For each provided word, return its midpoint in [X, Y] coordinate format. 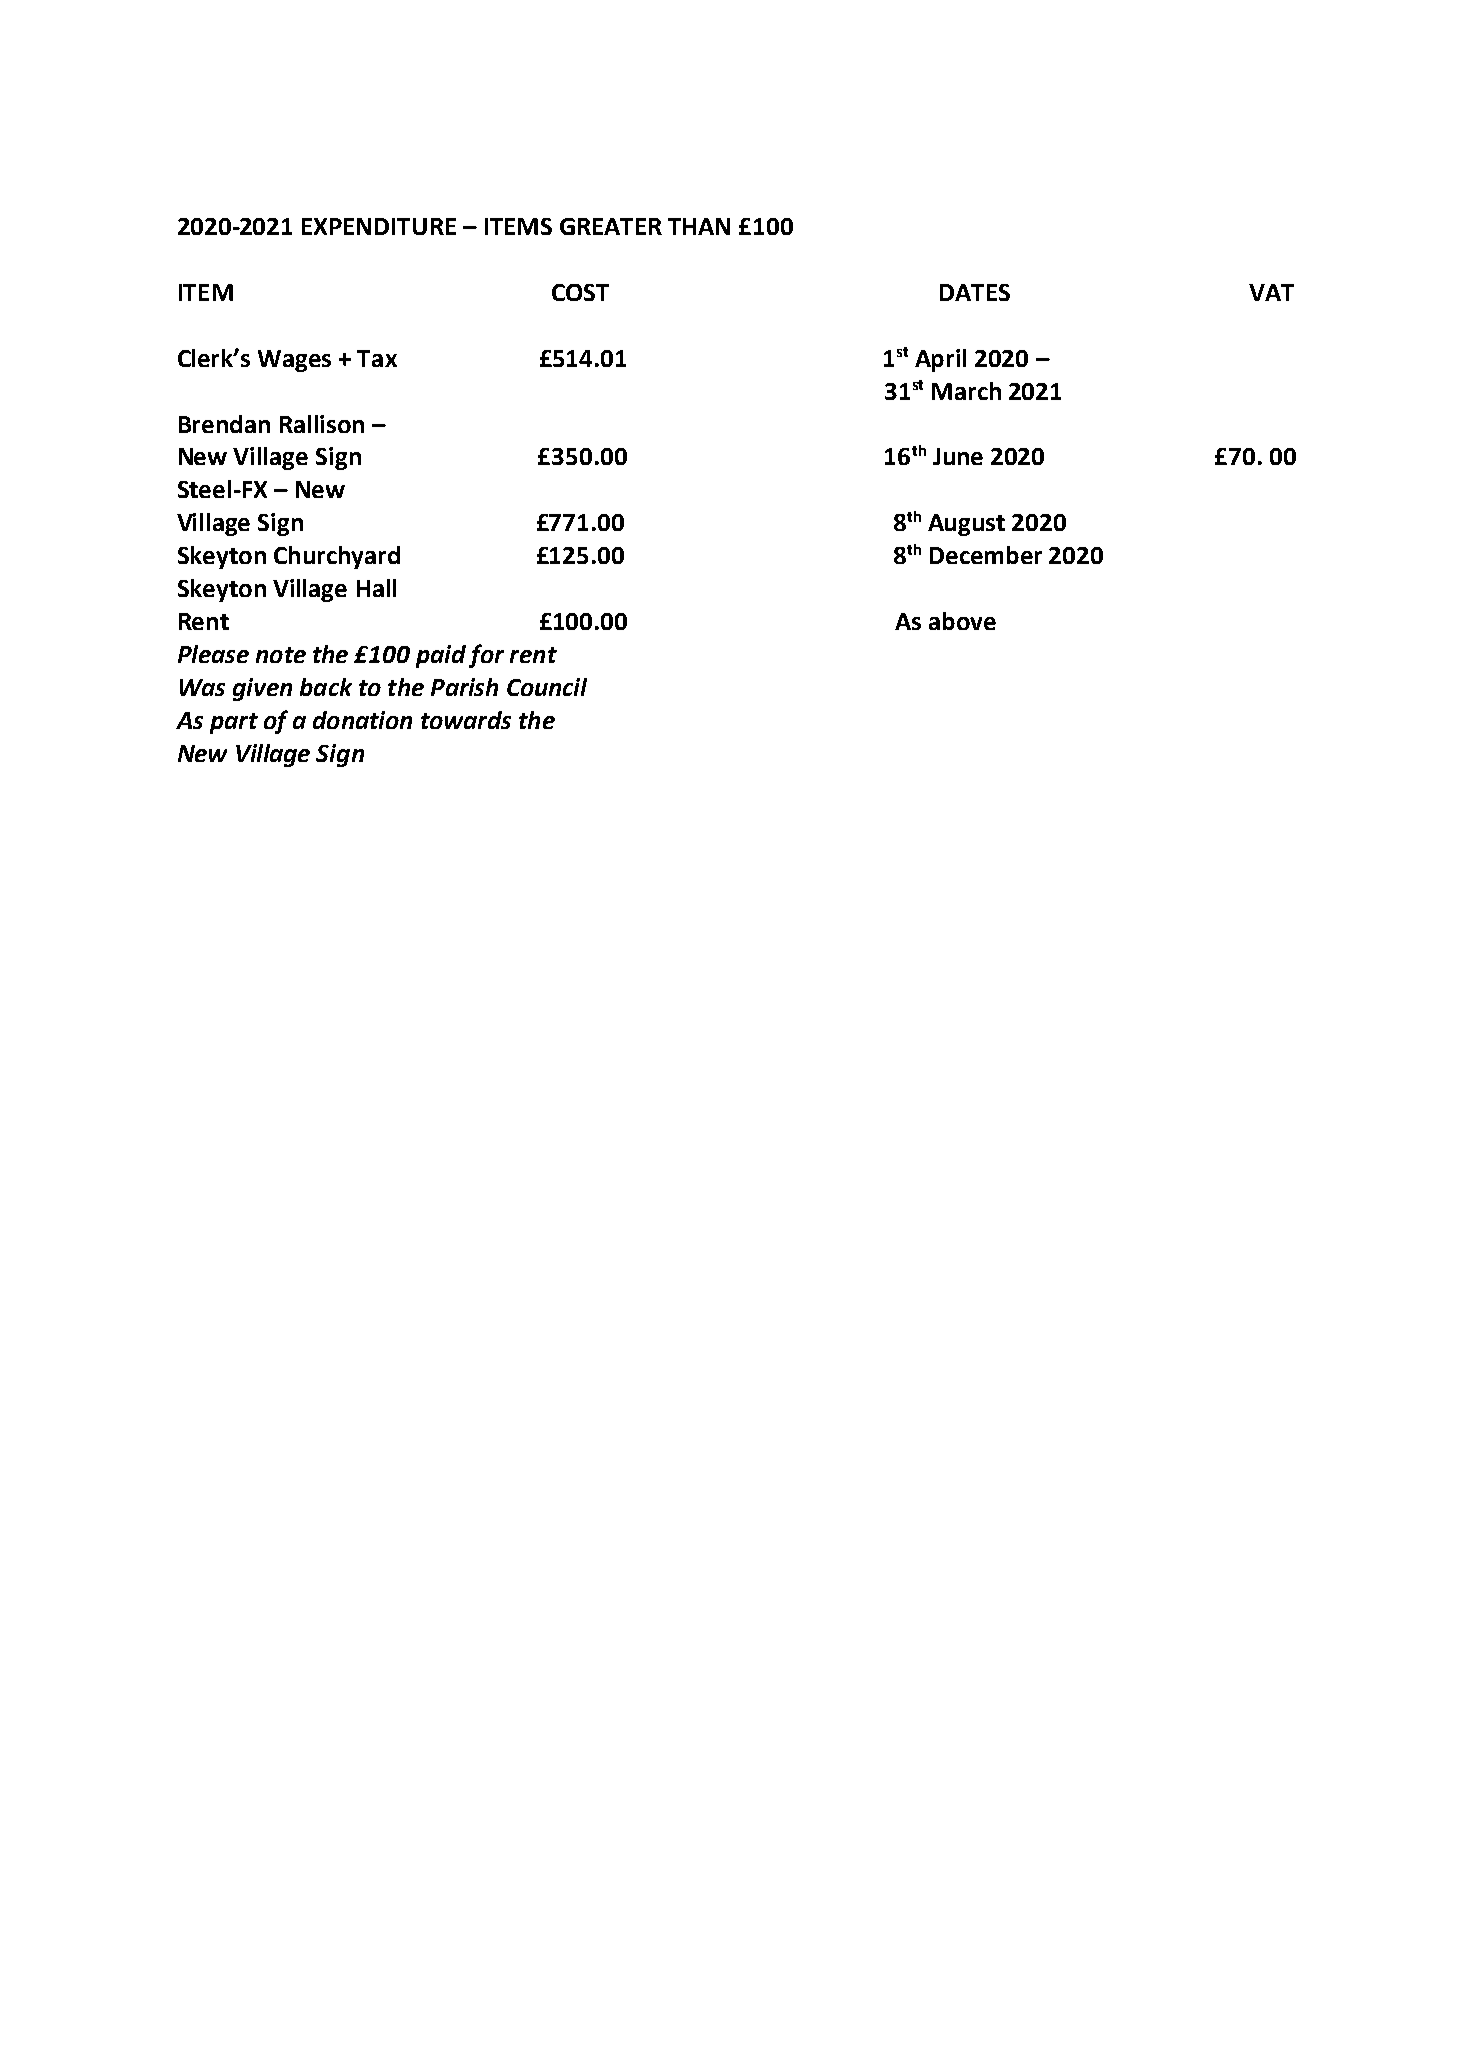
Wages [294, 361]
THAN [699, 226]
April [940, 360]
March [966, 391]
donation [362, 720]
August [966, 525]
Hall [376, 588]
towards [466, 720]
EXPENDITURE [379, 226]
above [962, 621]
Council [547, 687]
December [986, 555]
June [958, 456]
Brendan [224, 424]
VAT [1271, 292]
